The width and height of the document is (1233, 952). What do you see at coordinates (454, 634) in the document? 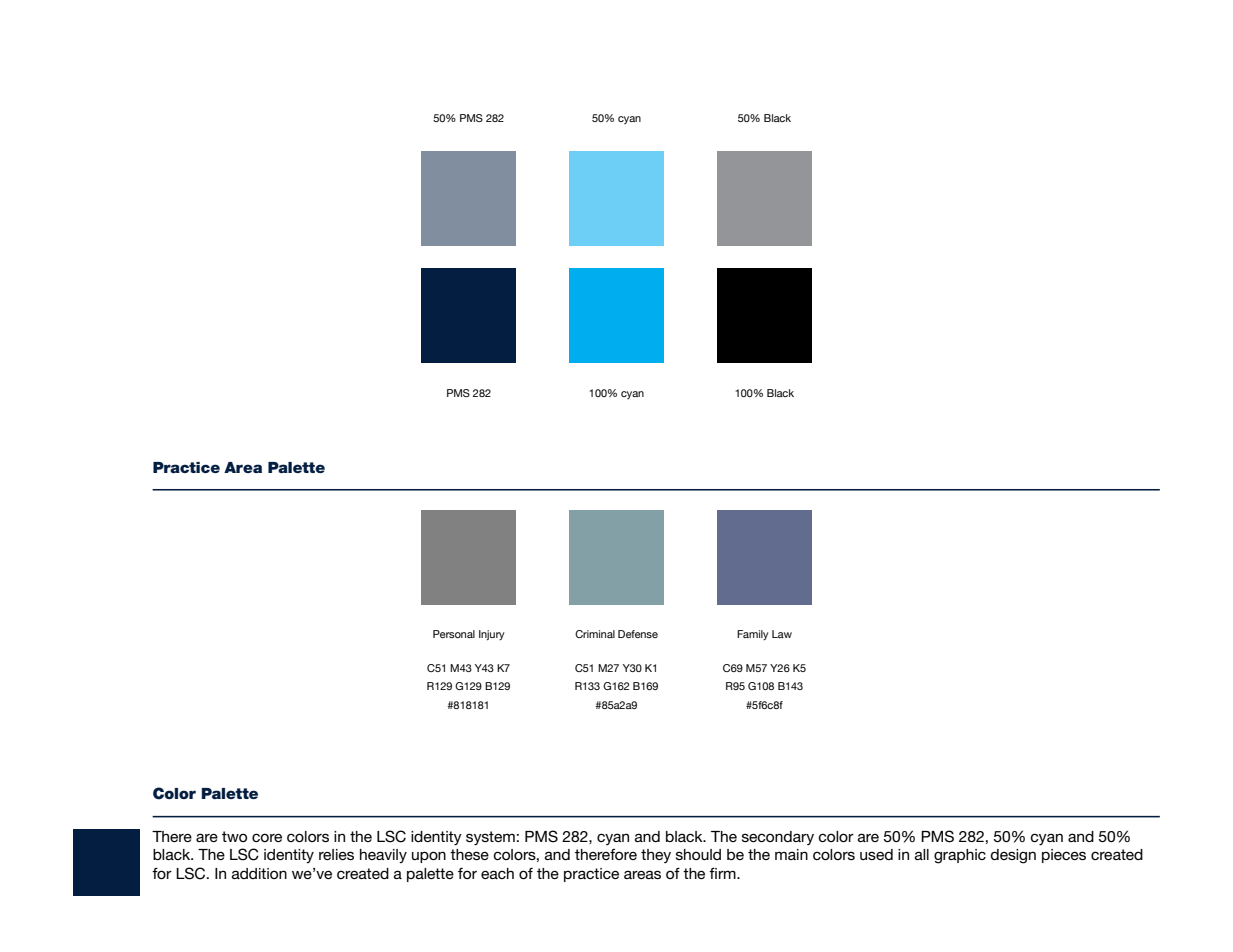
I see `Personal` at bounding box center [454, 634].
